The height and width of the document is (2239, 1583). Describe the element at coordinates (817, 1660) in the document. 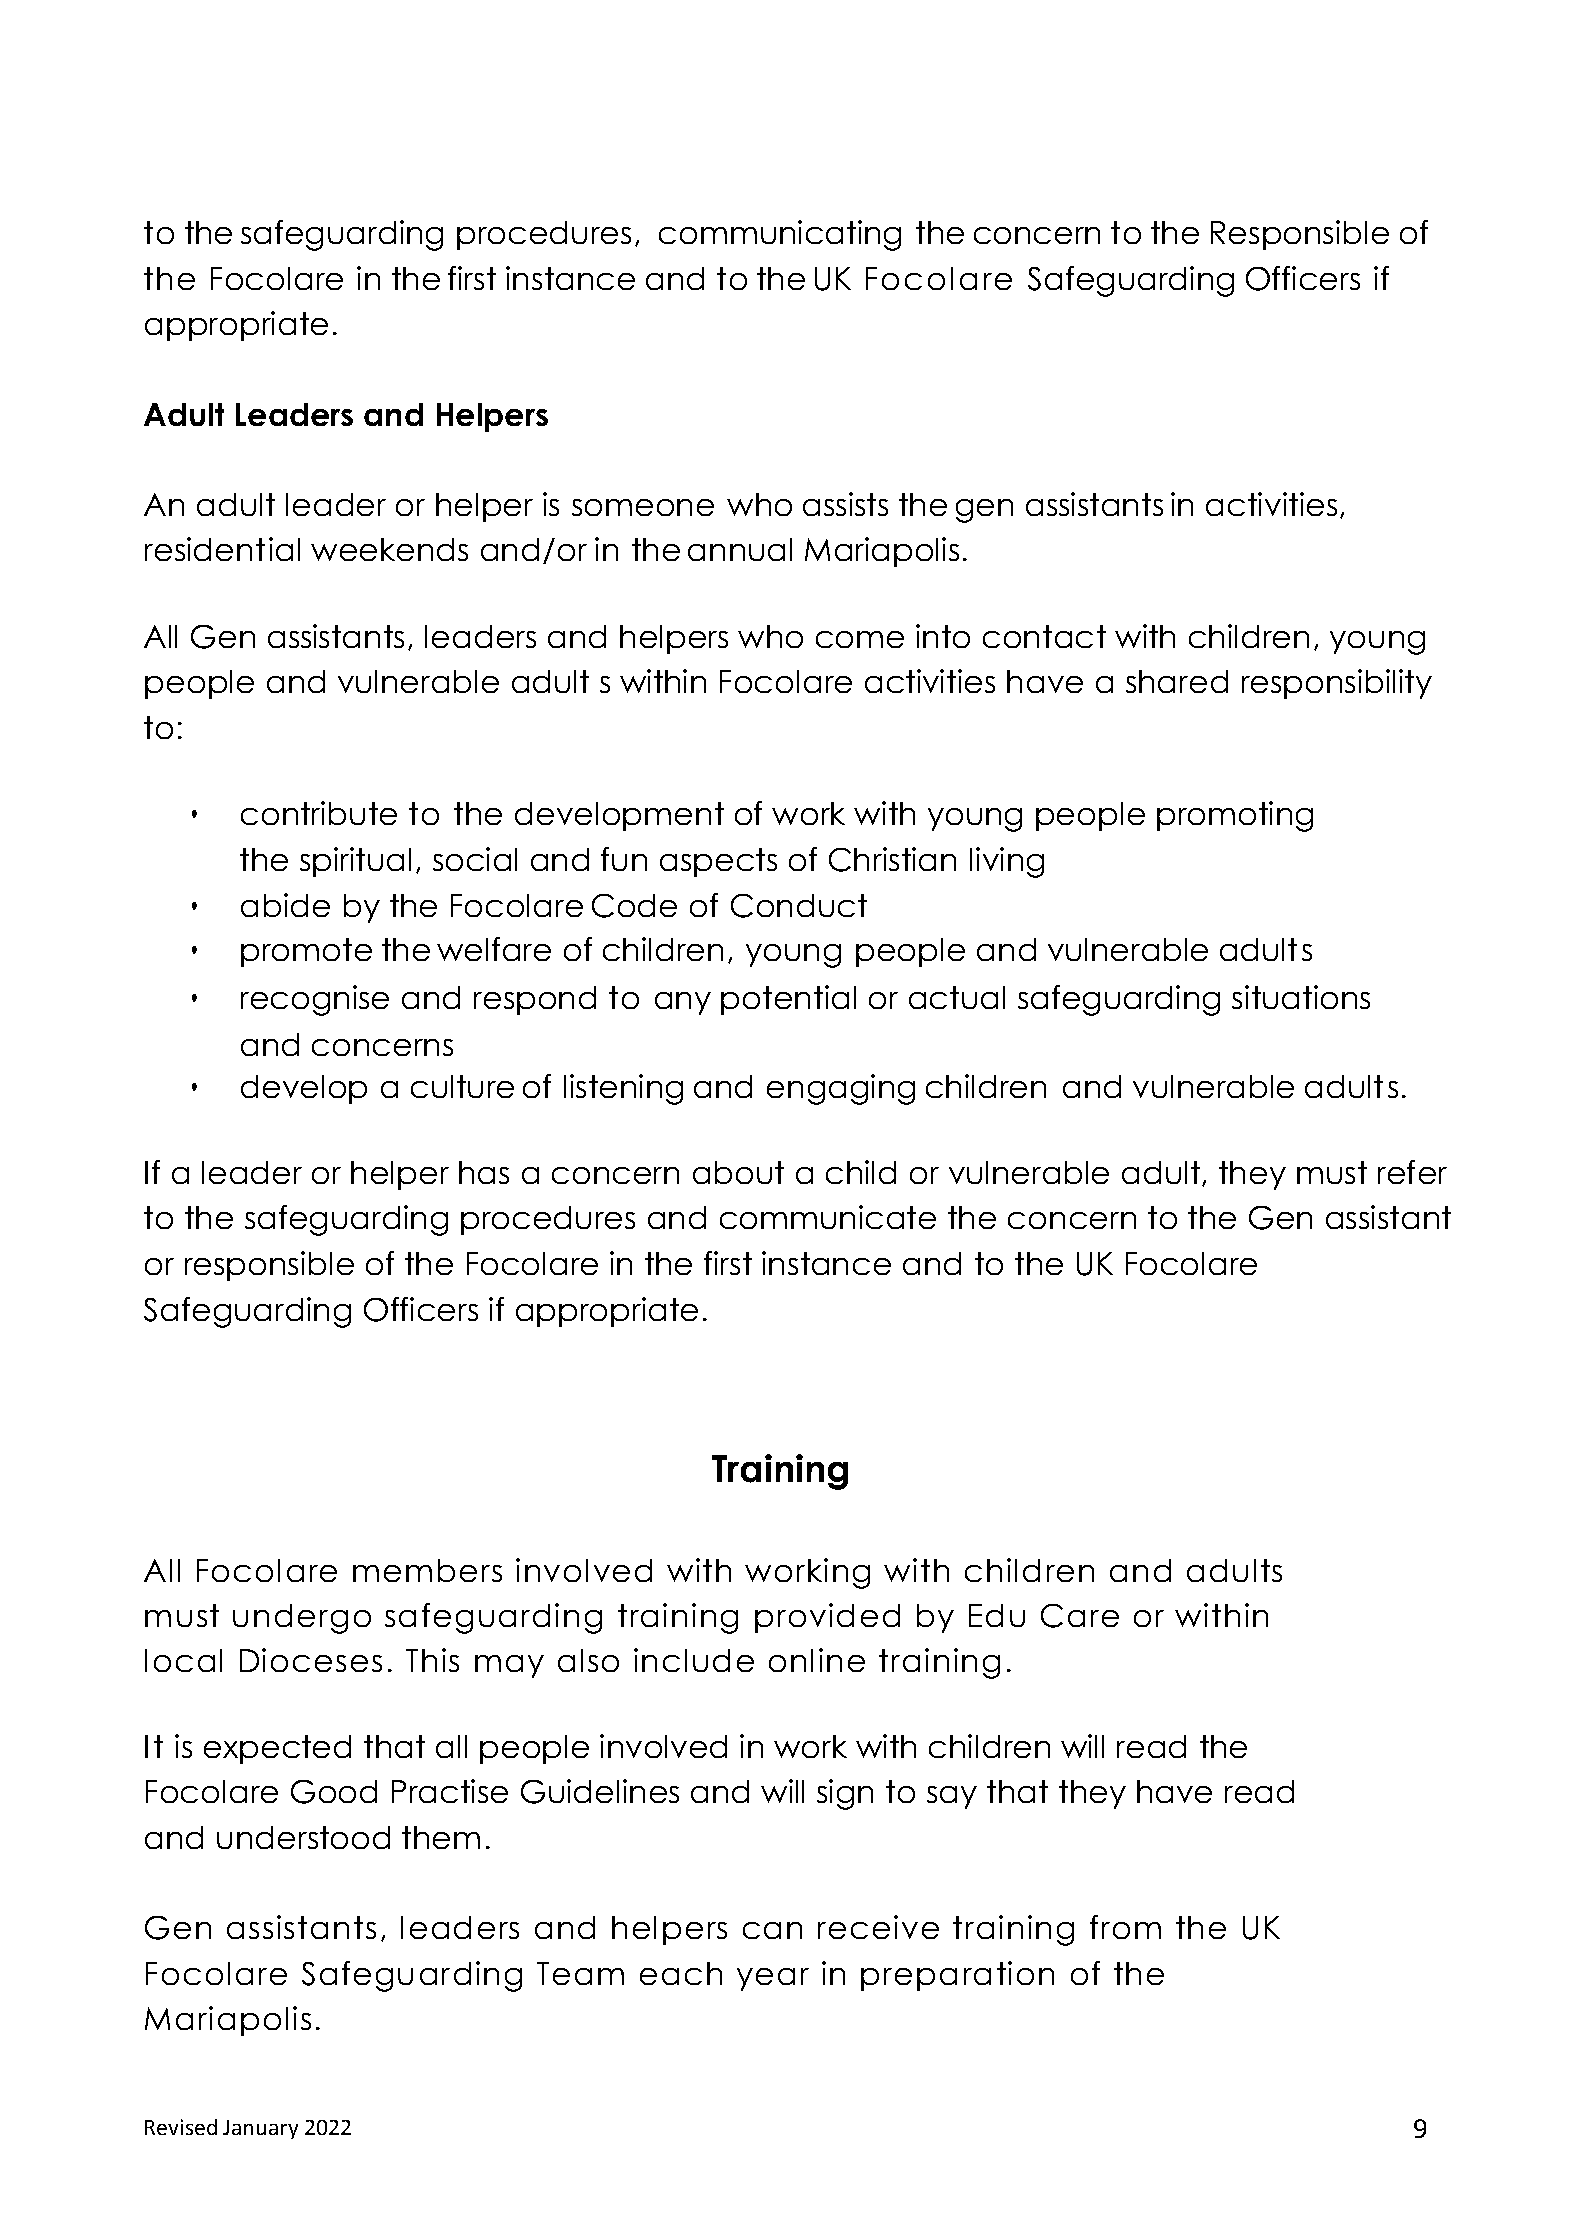

I see `online` at that location.
